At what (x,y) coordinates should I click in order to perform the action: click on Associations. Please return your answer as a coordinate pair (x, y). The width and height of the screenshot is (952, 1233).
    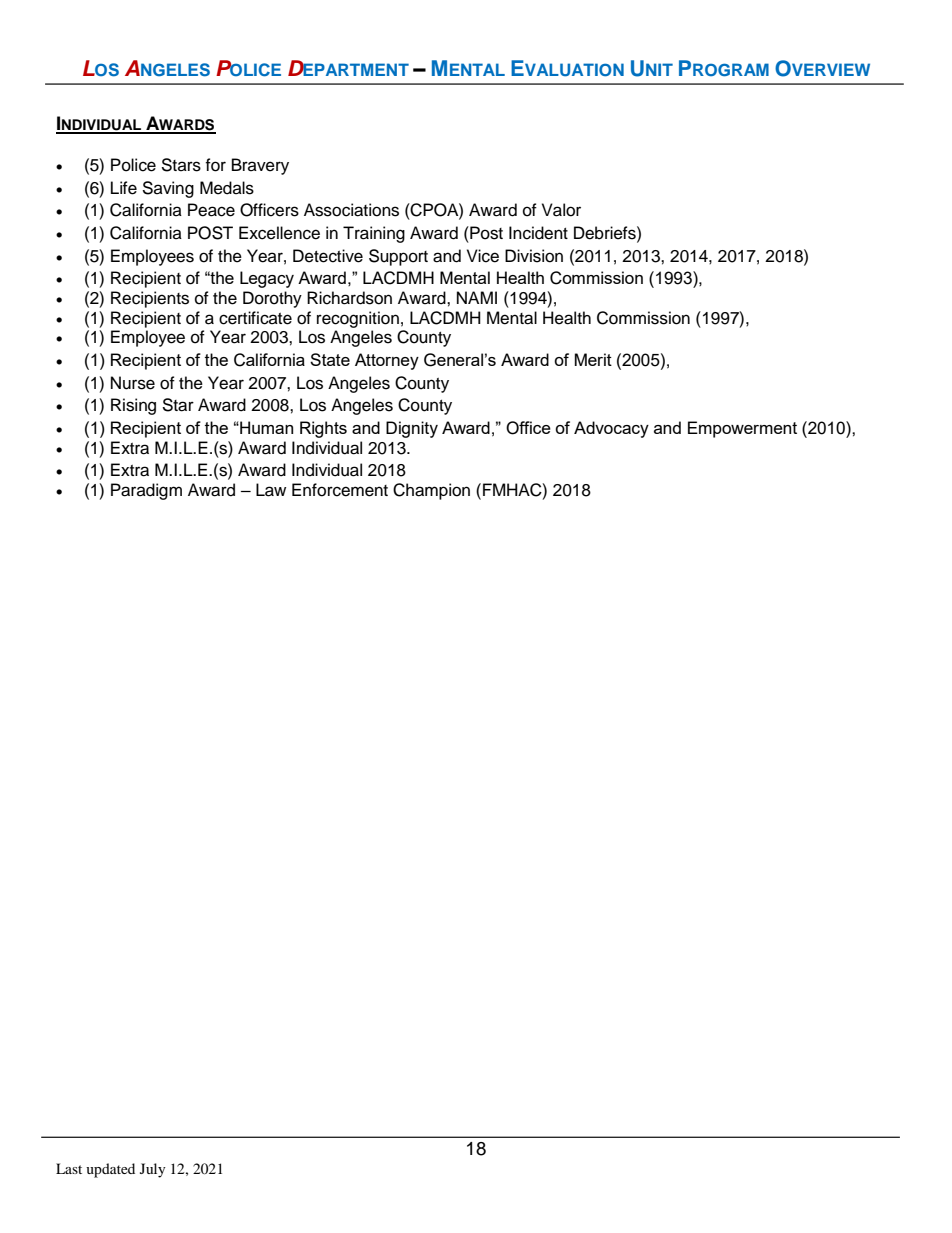
    Looking at the image, I should click on (351, 210).
